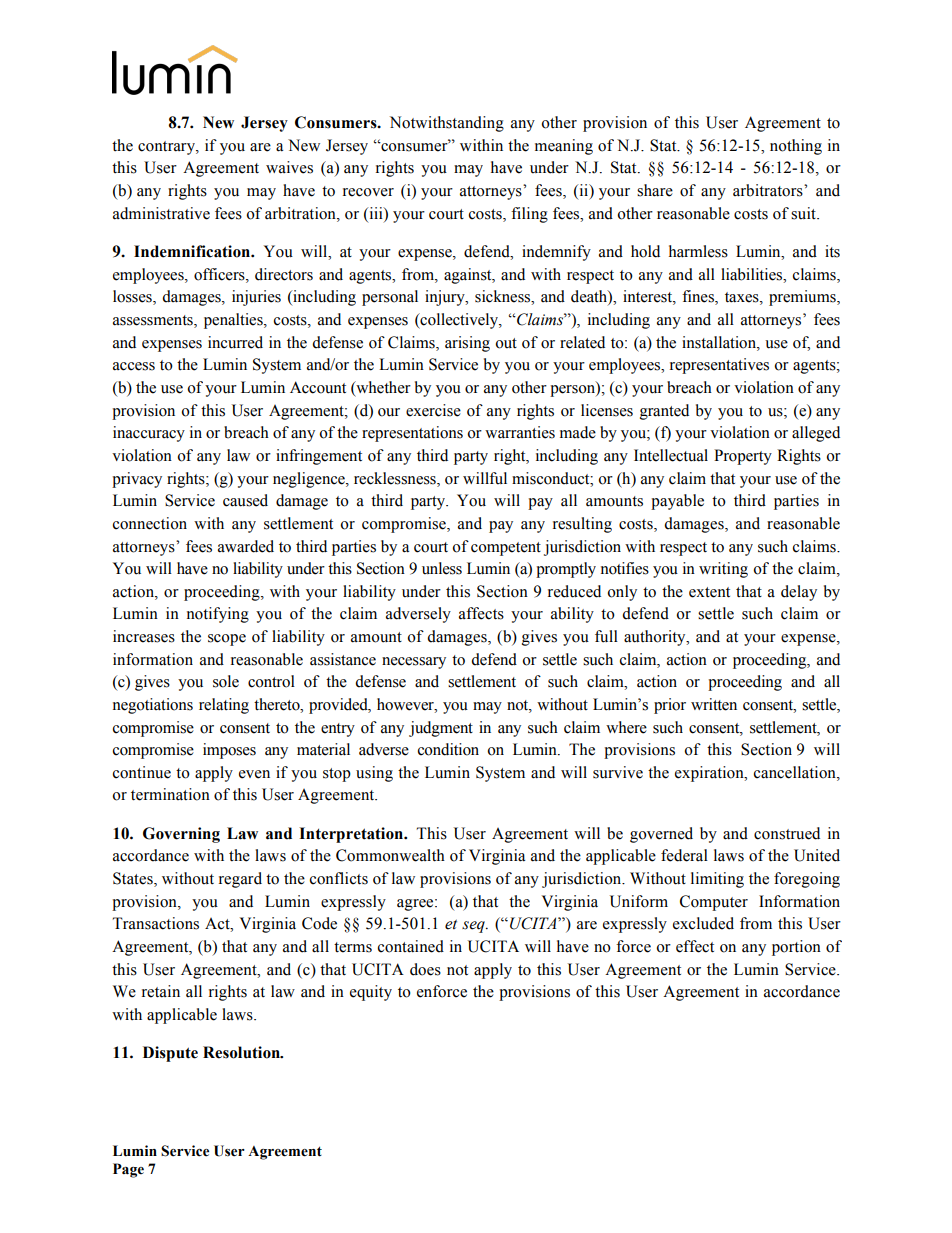  I want to click on affects, so click(481, 613).
